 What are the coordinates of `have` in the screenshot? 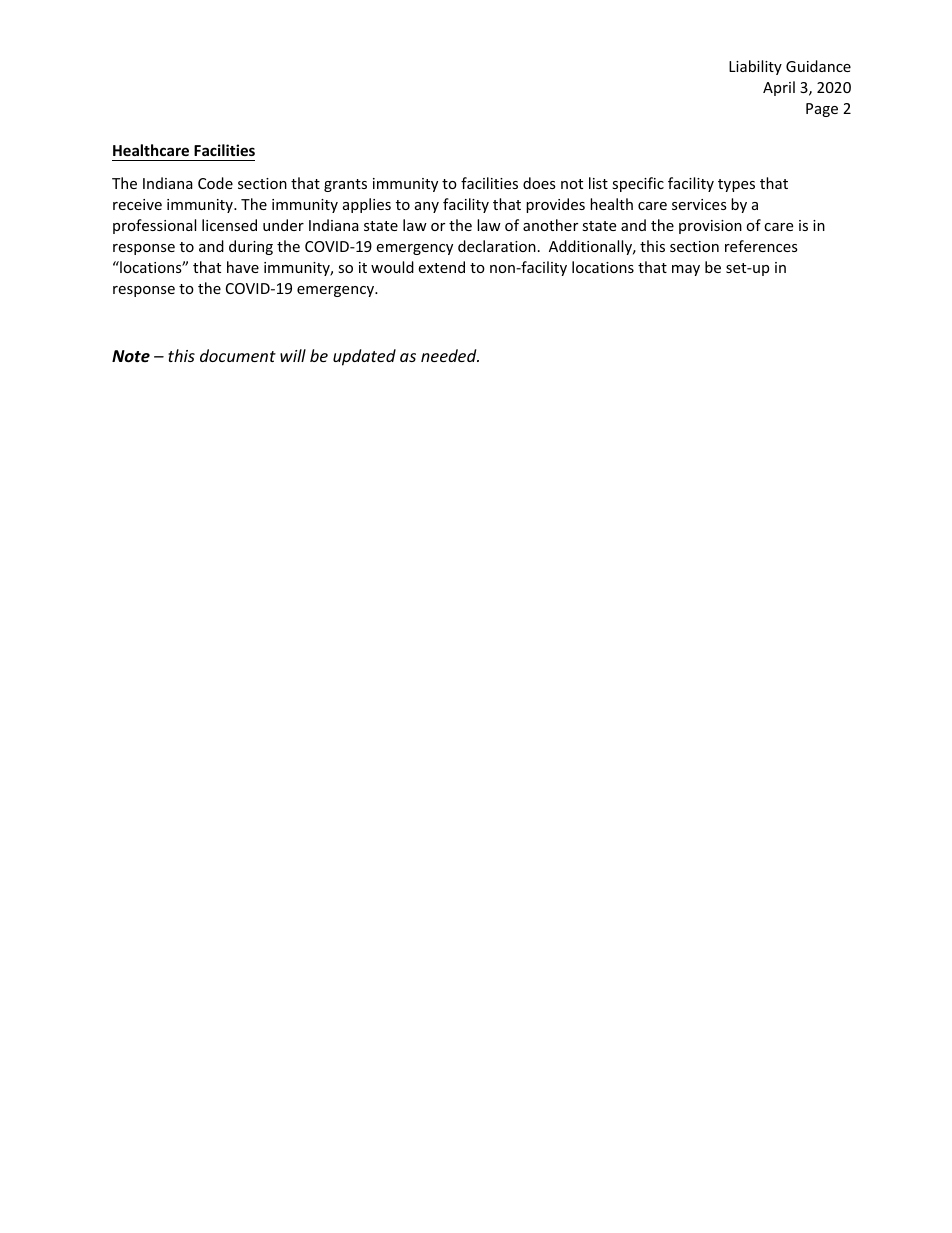 It's located at (243, 267).
